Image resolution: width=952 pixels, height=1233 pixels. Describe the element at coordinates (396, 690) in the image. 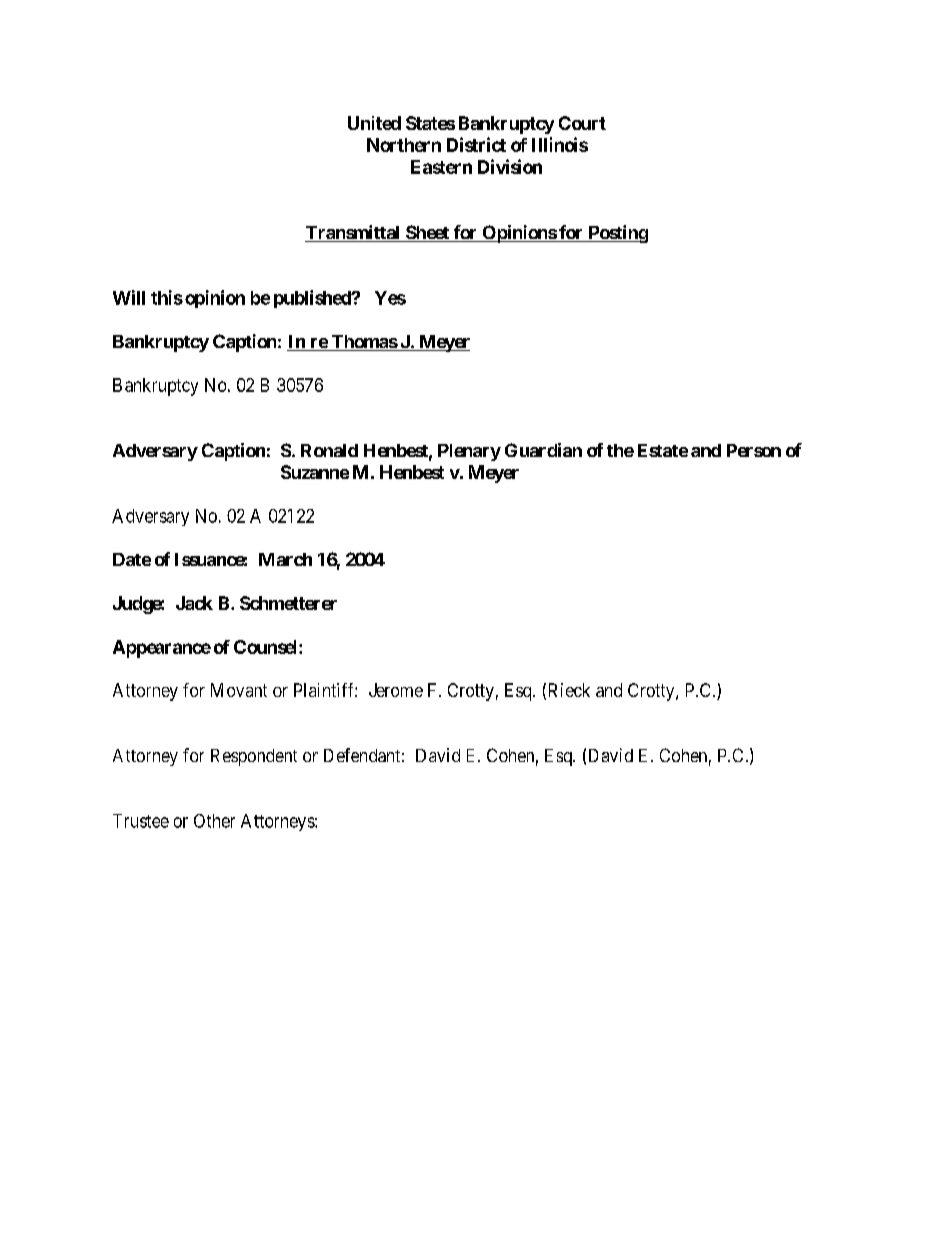

I see `Jerome` at that location.
